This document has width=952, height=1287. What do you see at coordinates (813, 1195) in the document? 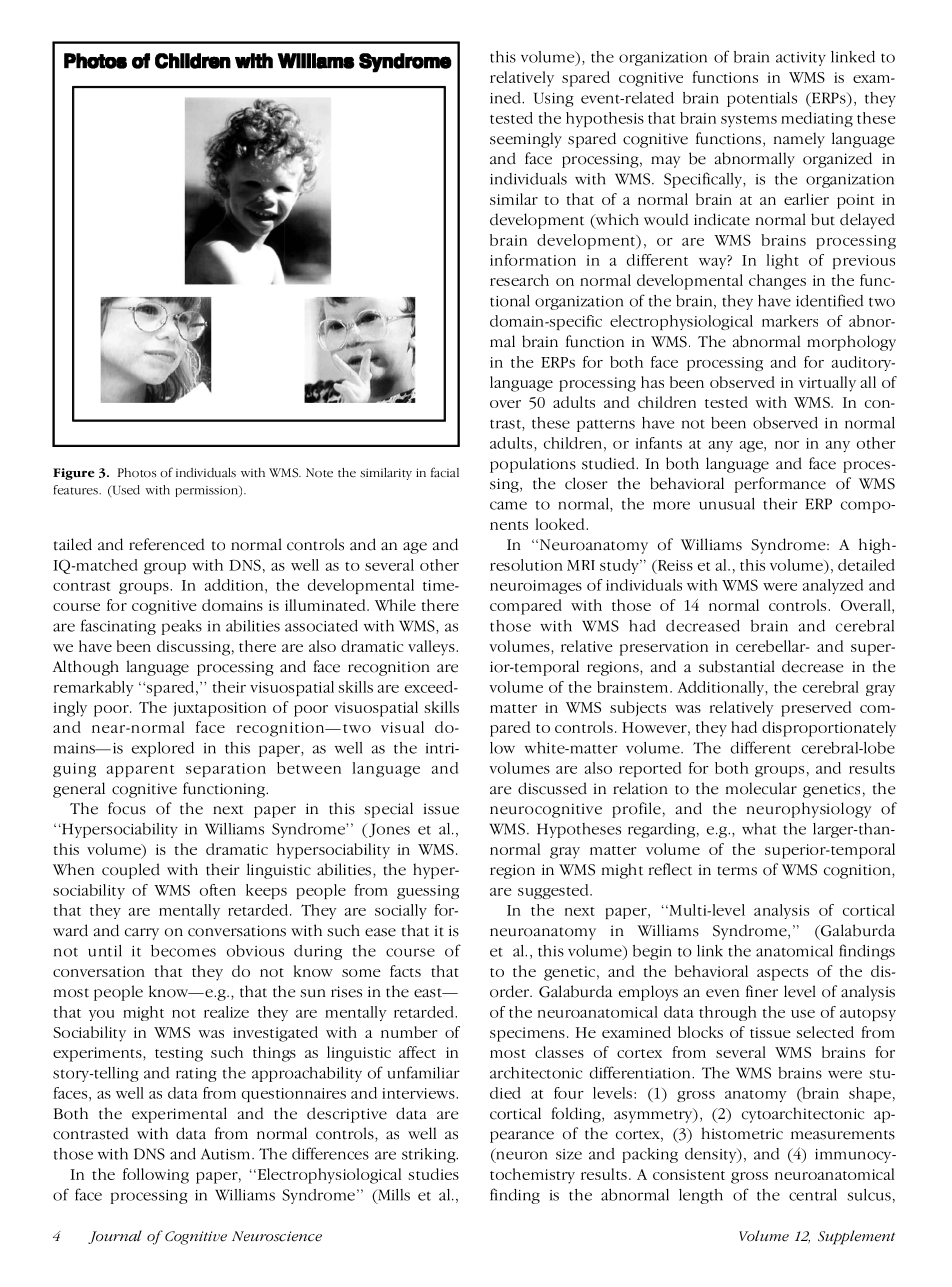
I see `central` at bounding box center [813, 1195].
